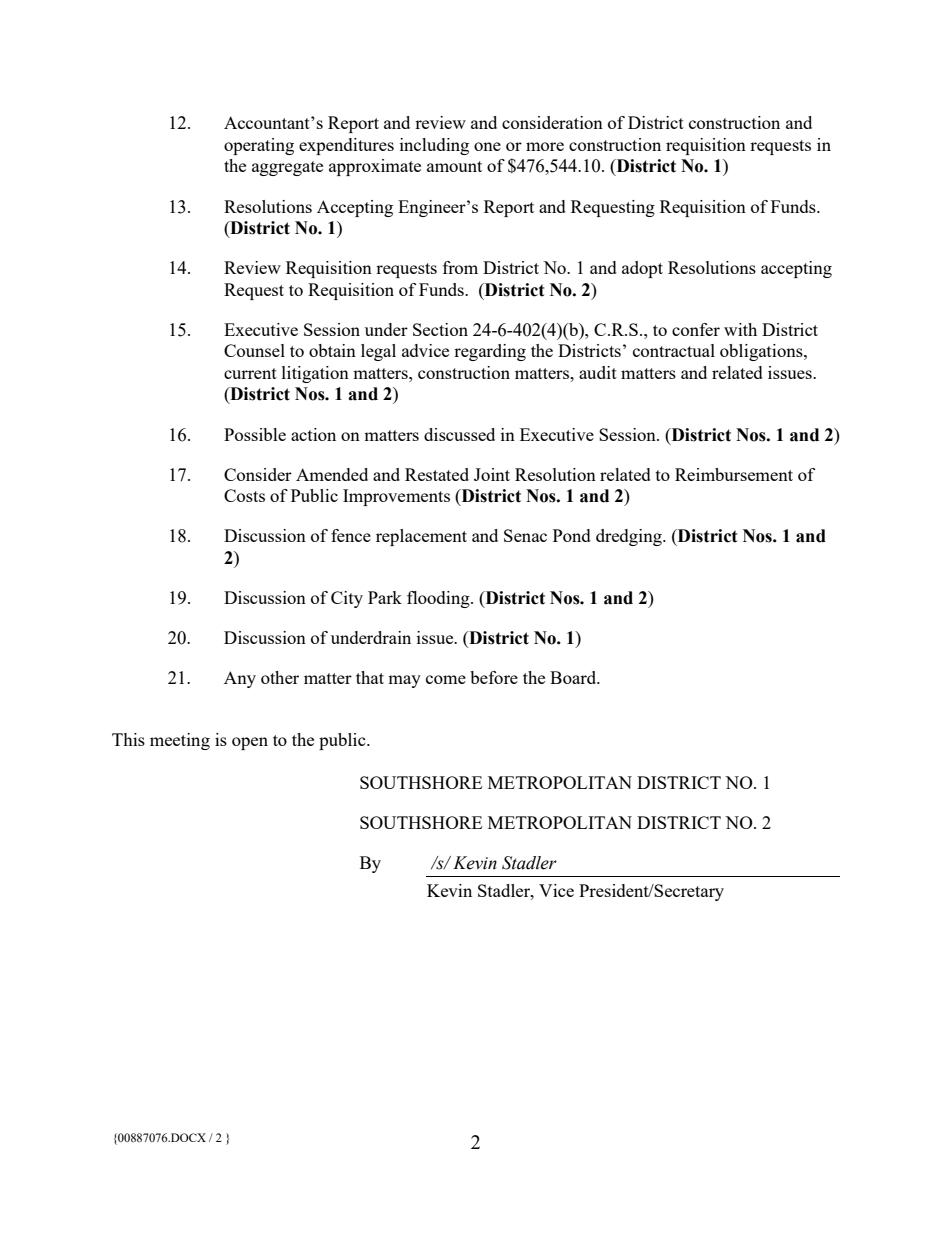 The height and width of the image is (1233, 952). I want to click on Reimbursement, so click(734, 474).
